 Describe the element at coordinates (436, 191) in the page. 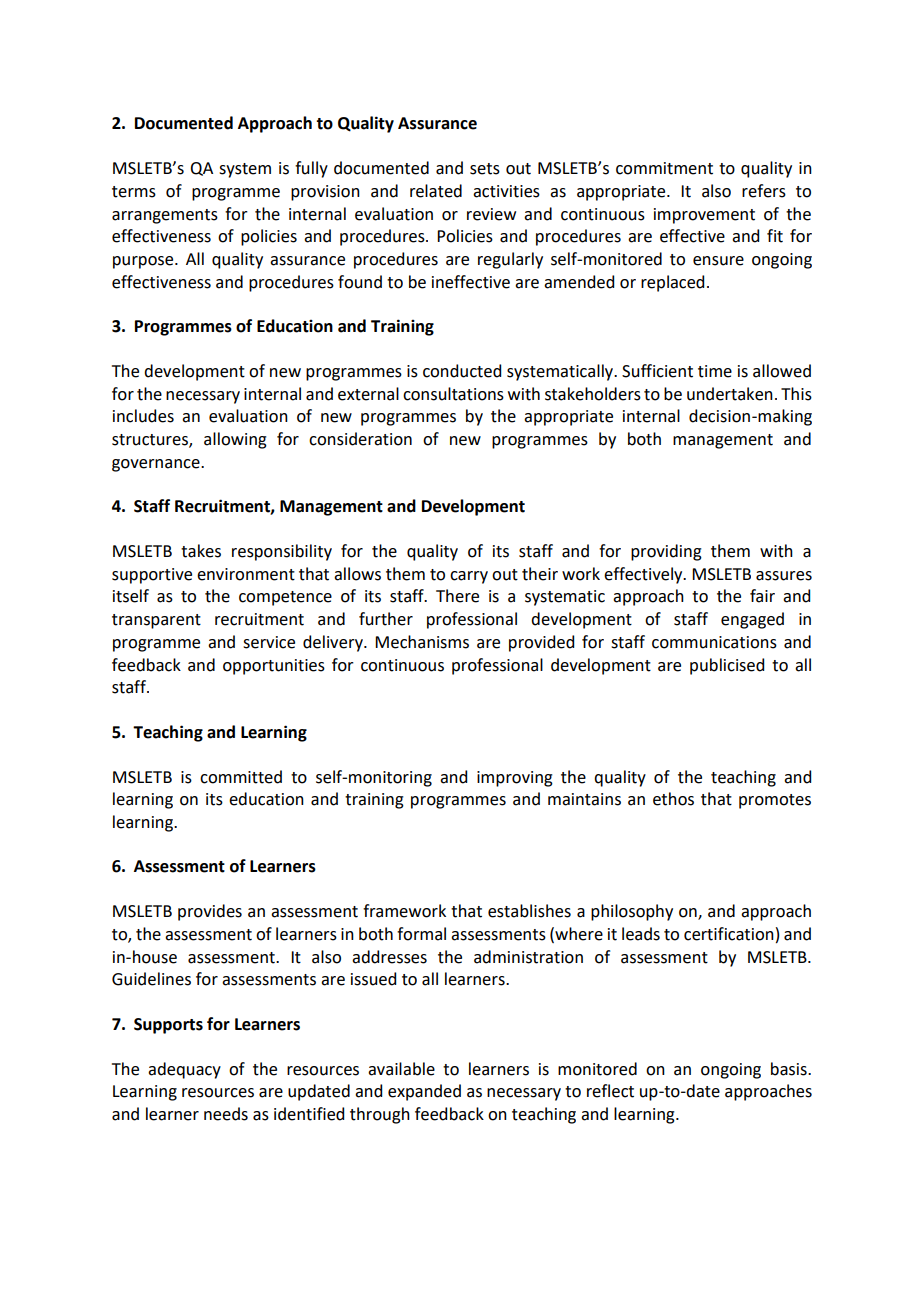

I see `related` at that location.
